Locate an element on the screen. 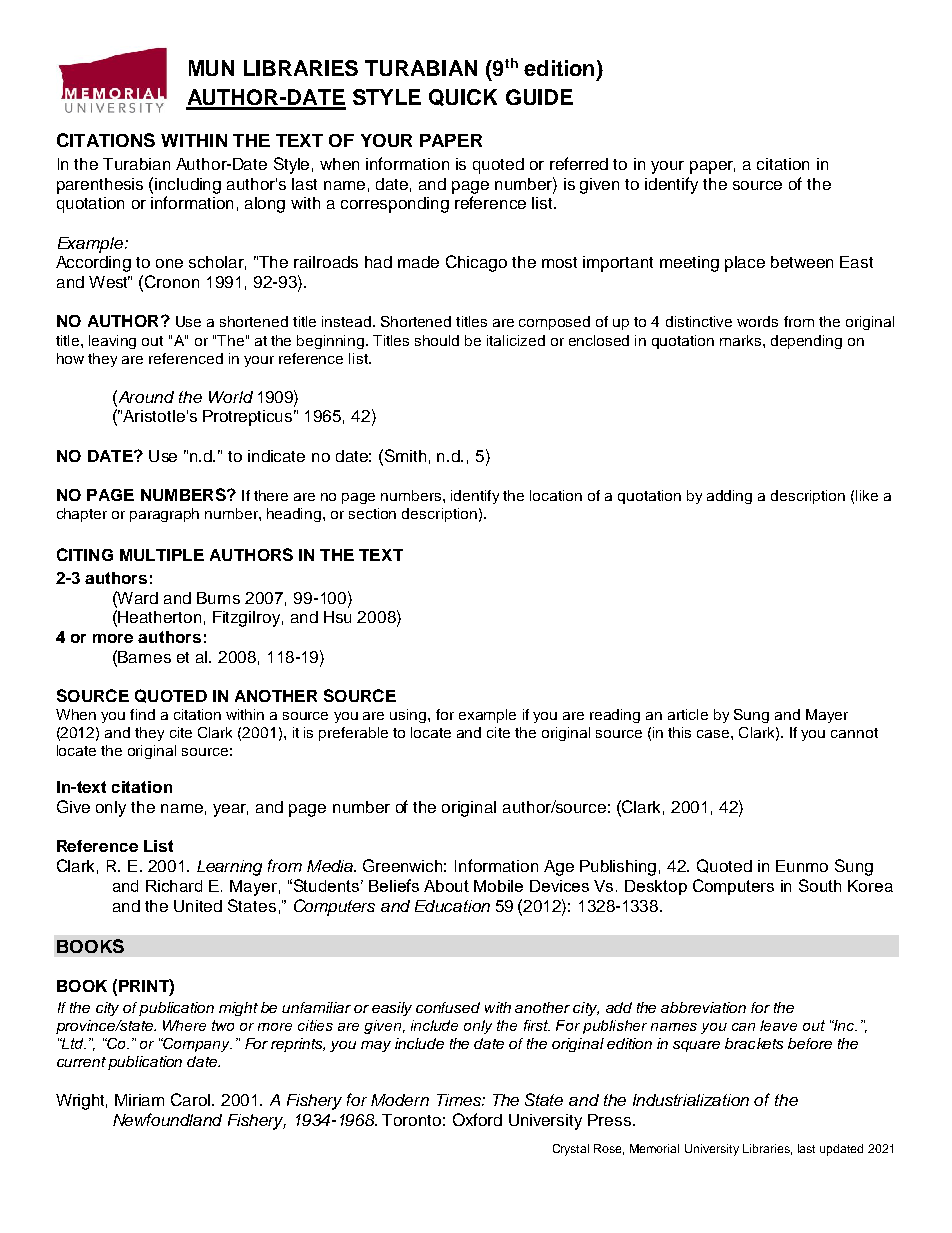  using is located at coordinates (409, 716).
